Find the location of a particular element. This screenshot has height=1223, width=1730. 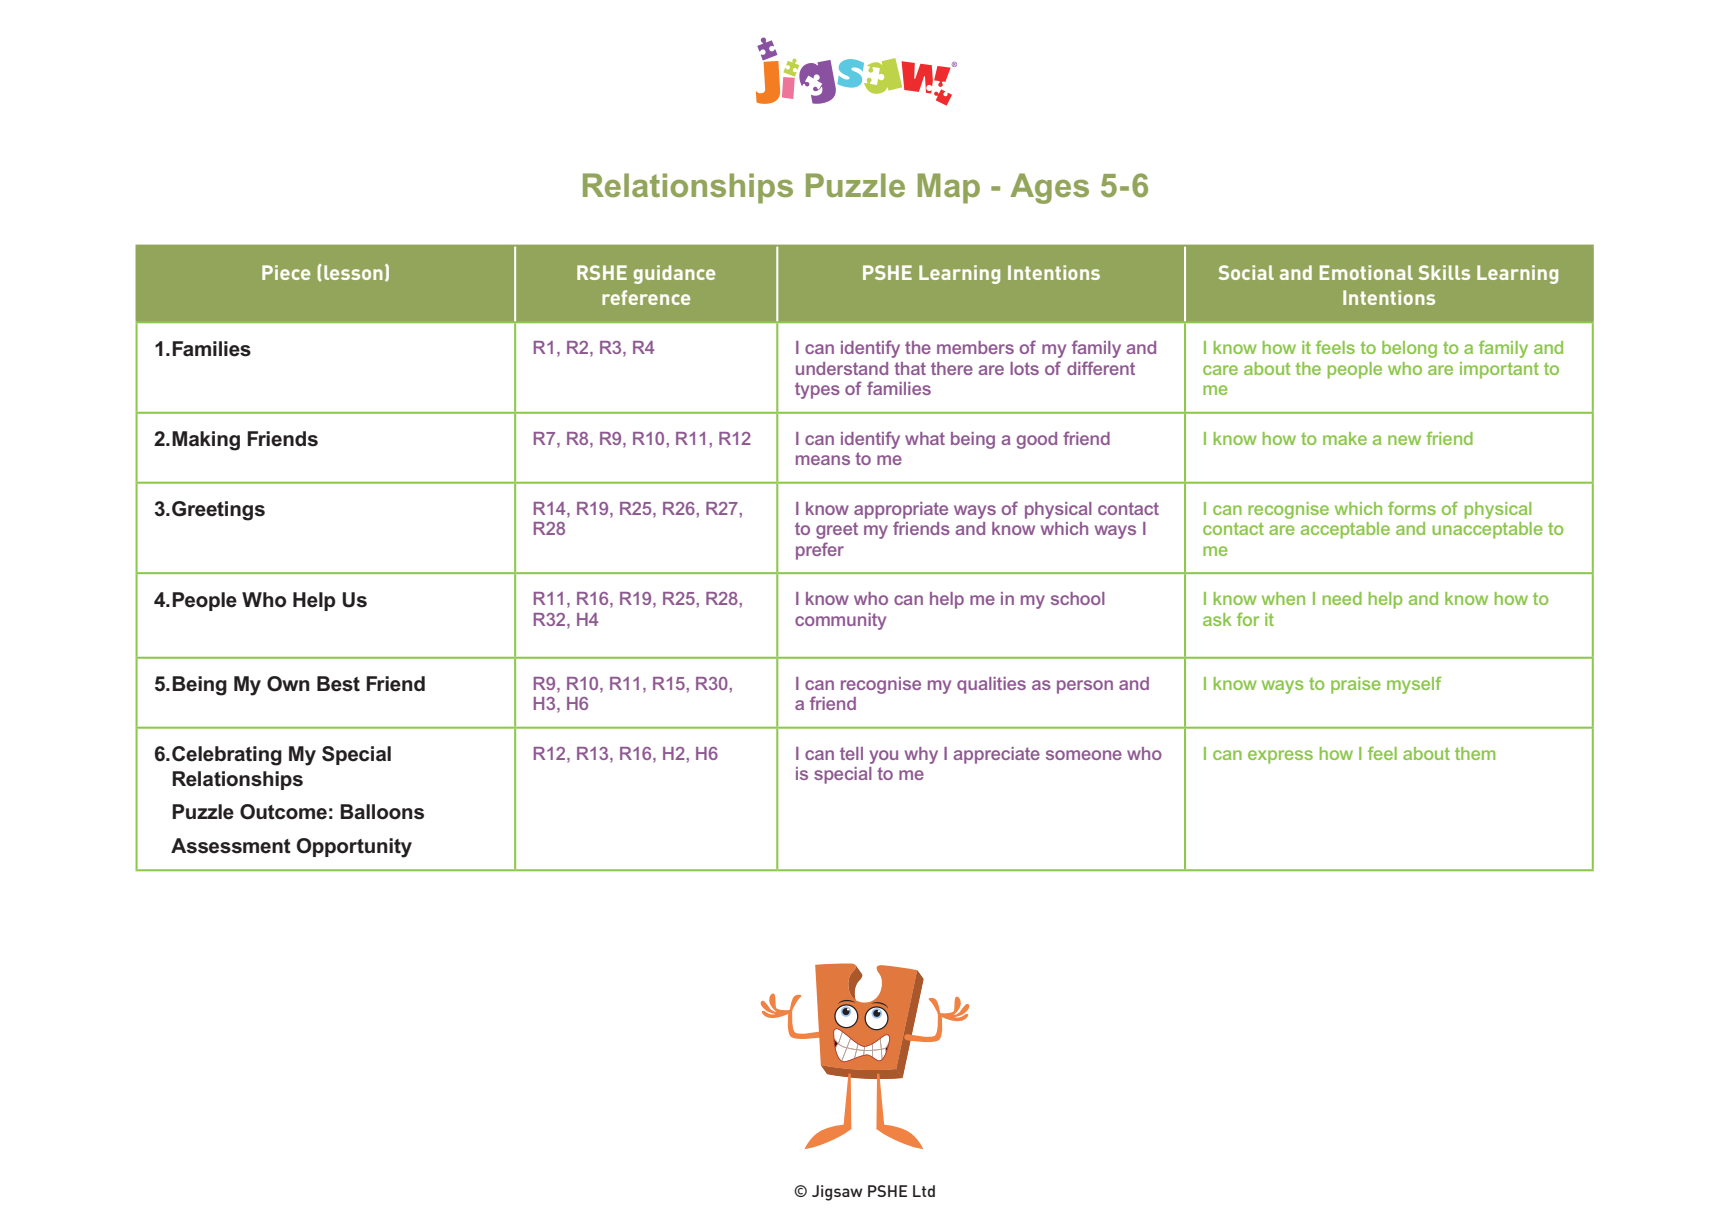

lesson is located at coordinates (353, 272).
